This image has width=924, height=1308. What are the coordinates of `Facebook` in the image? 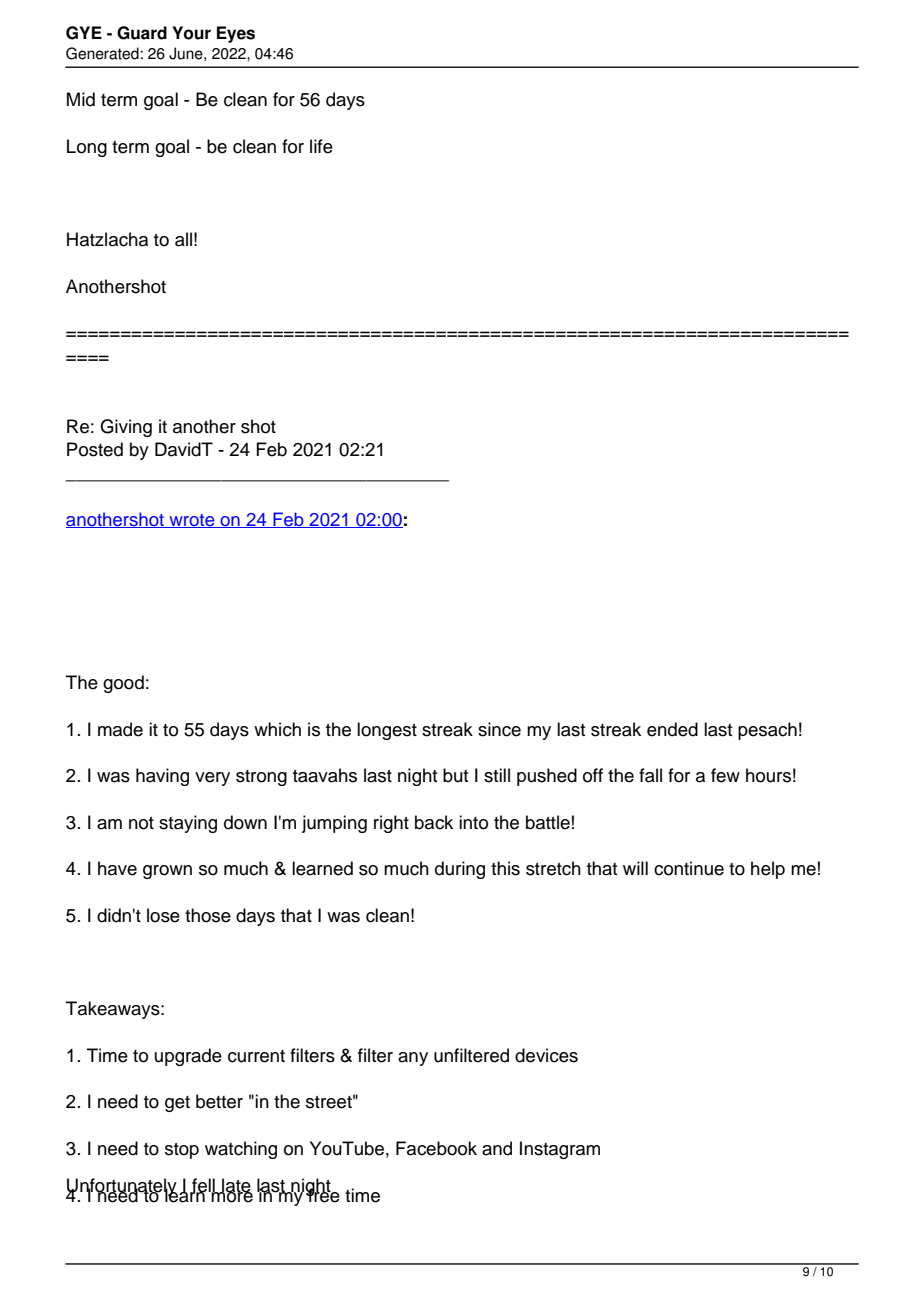 It's located at (436, 1148).
